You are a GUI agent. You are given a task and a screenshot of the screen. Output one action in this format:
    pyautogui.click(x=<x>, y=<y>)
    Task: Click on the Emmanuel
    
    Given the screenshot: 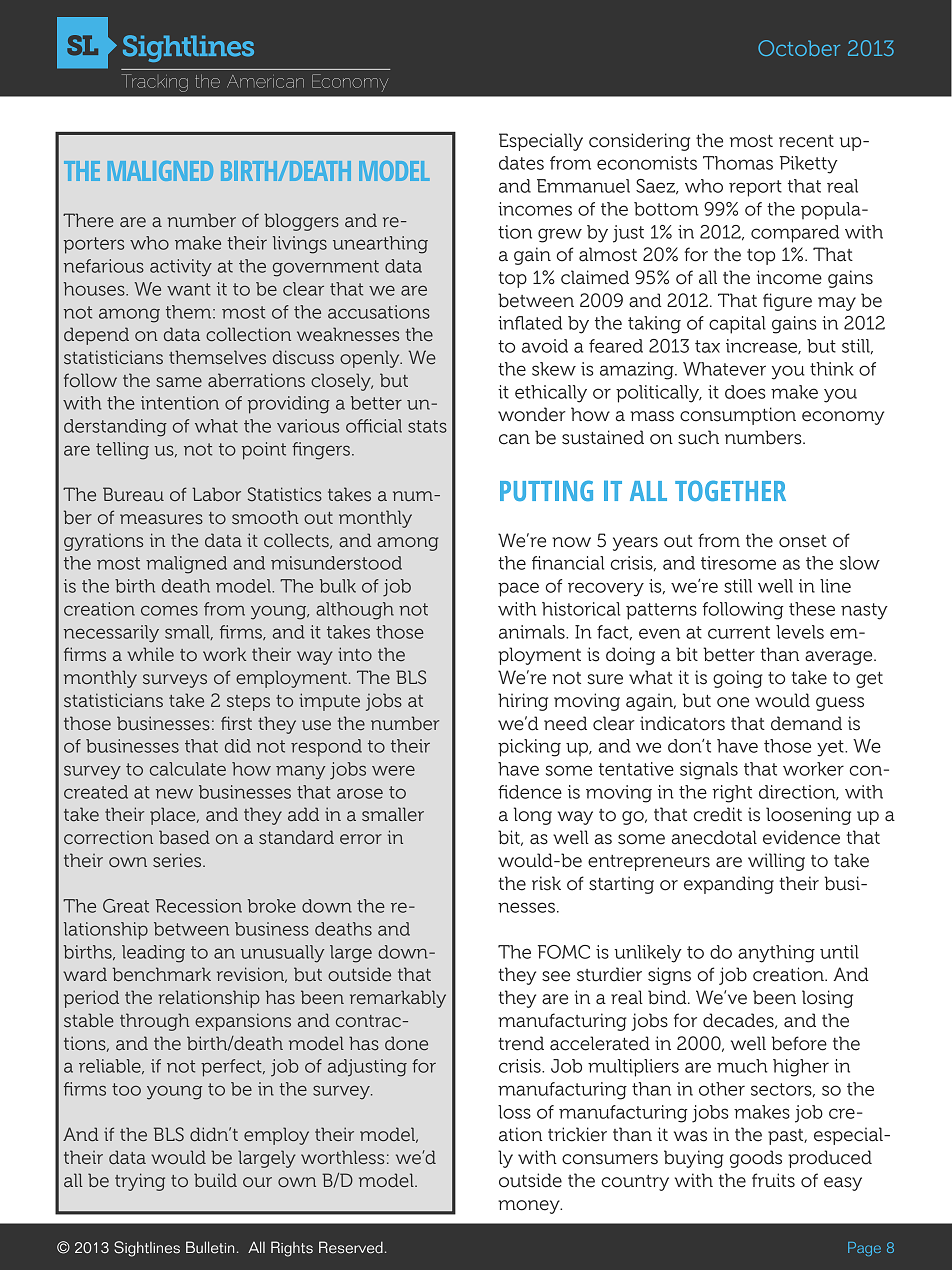 What is the action you would take?
    pyautogui.click(x=583, y=186)
